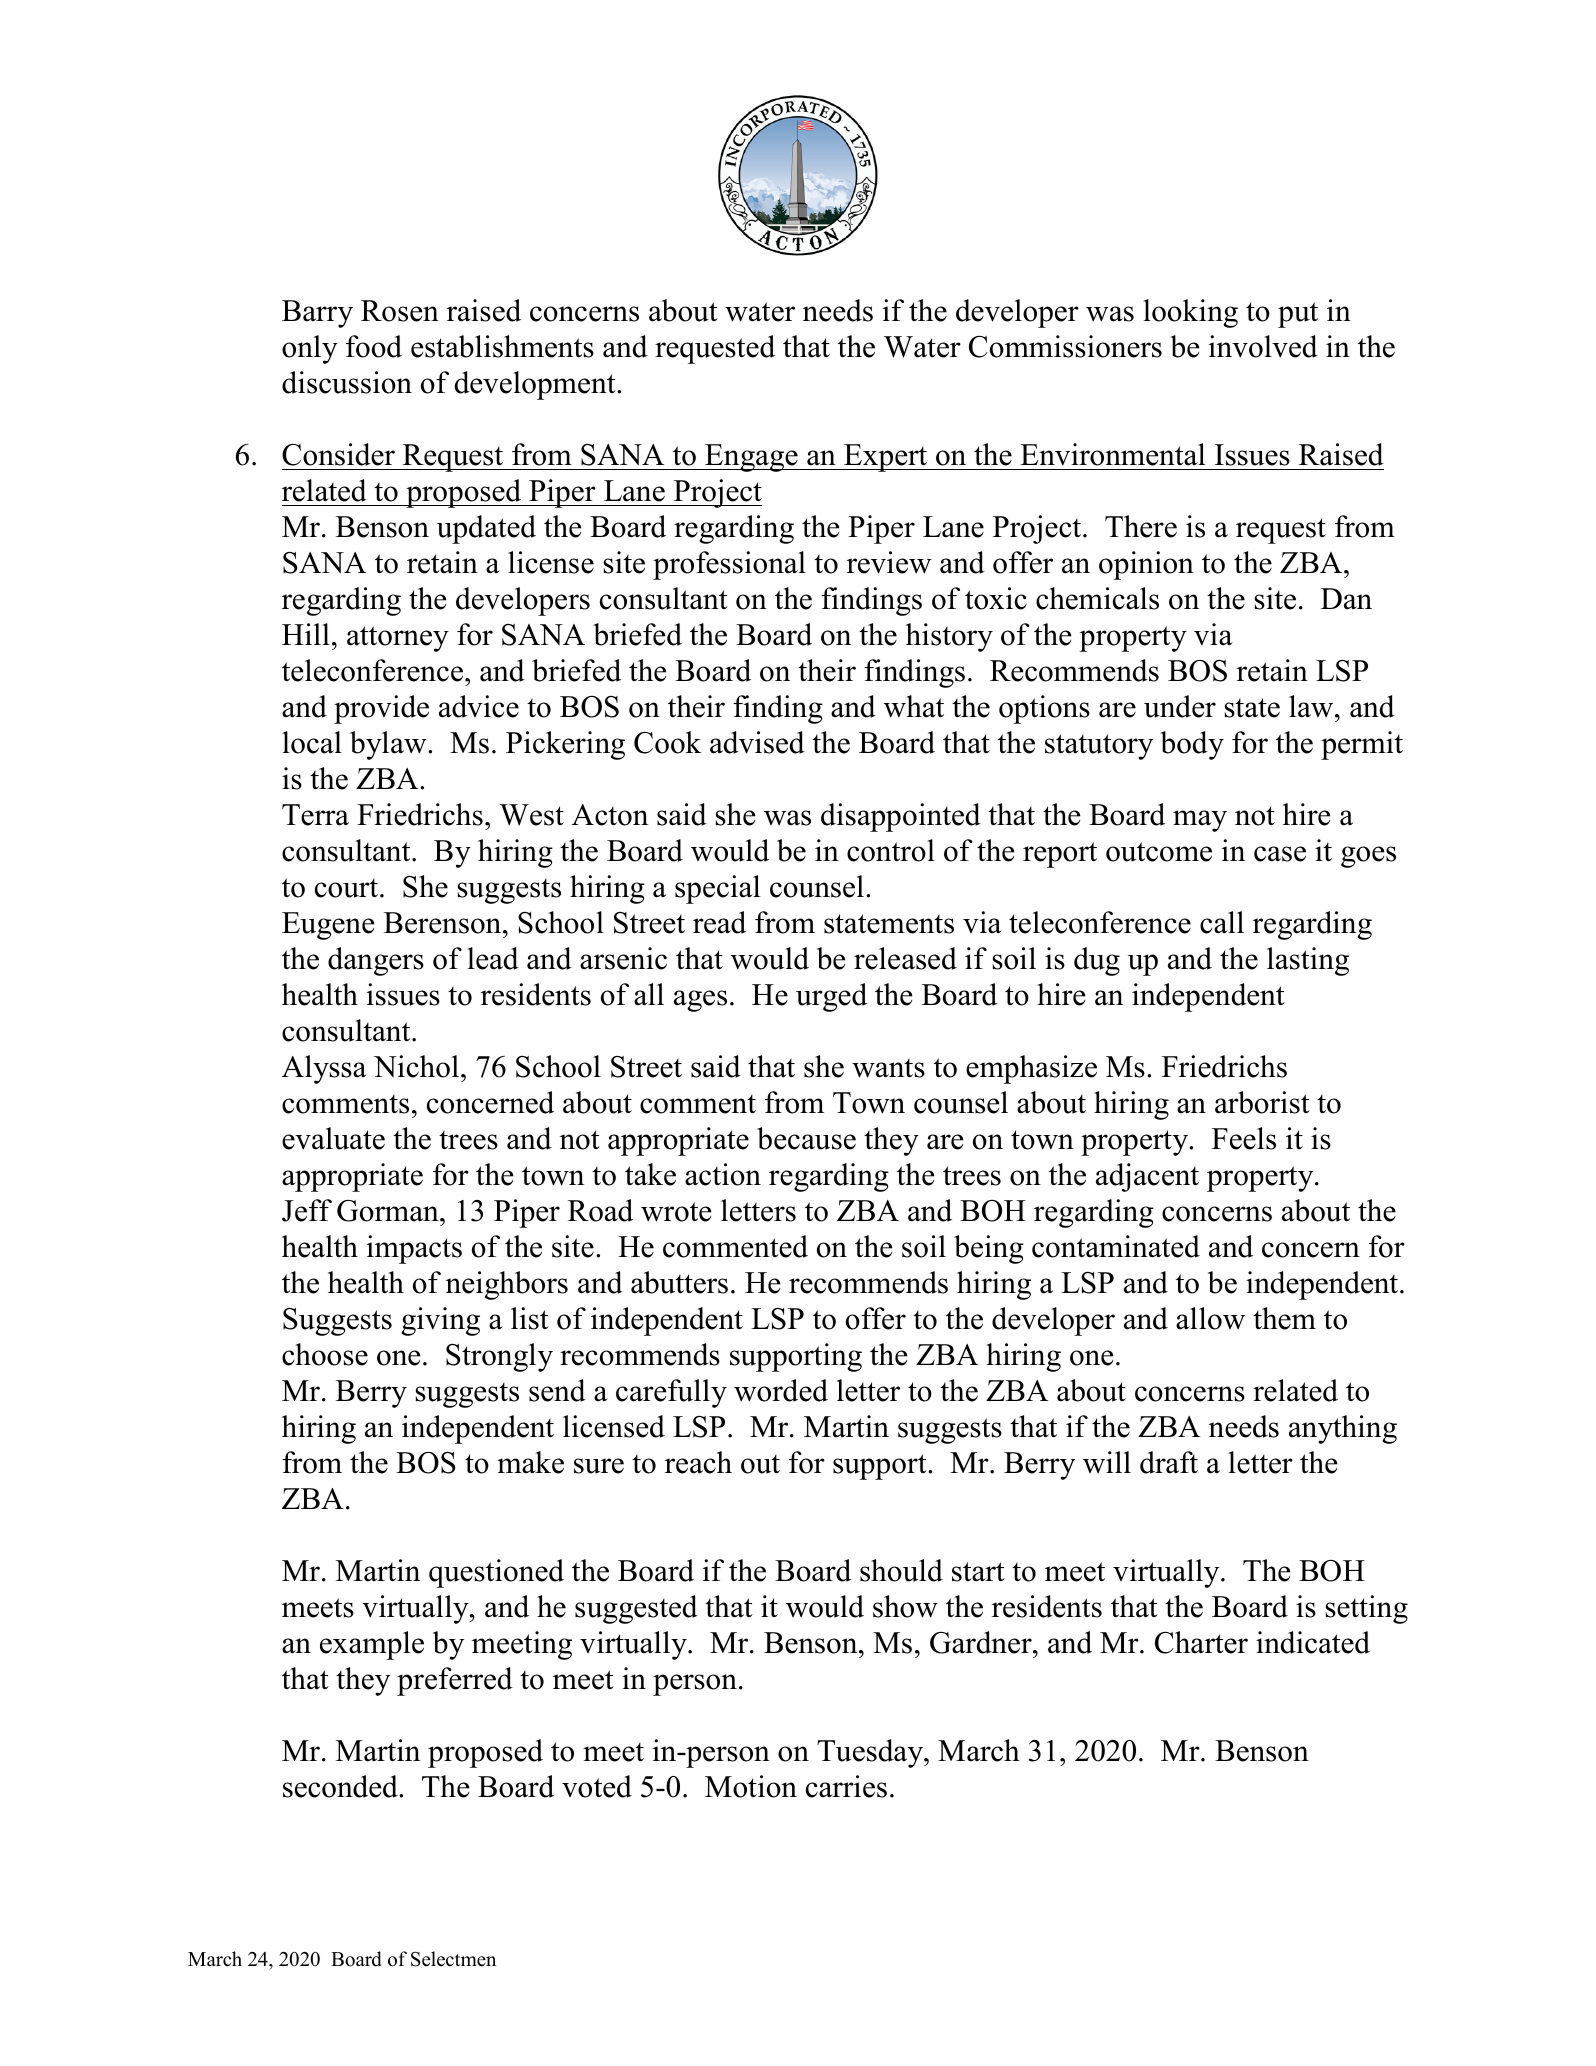 Image resolution: width=1596 pixels, height=2066 pixels. I want to click on Feels, so click(1244, 1138).
